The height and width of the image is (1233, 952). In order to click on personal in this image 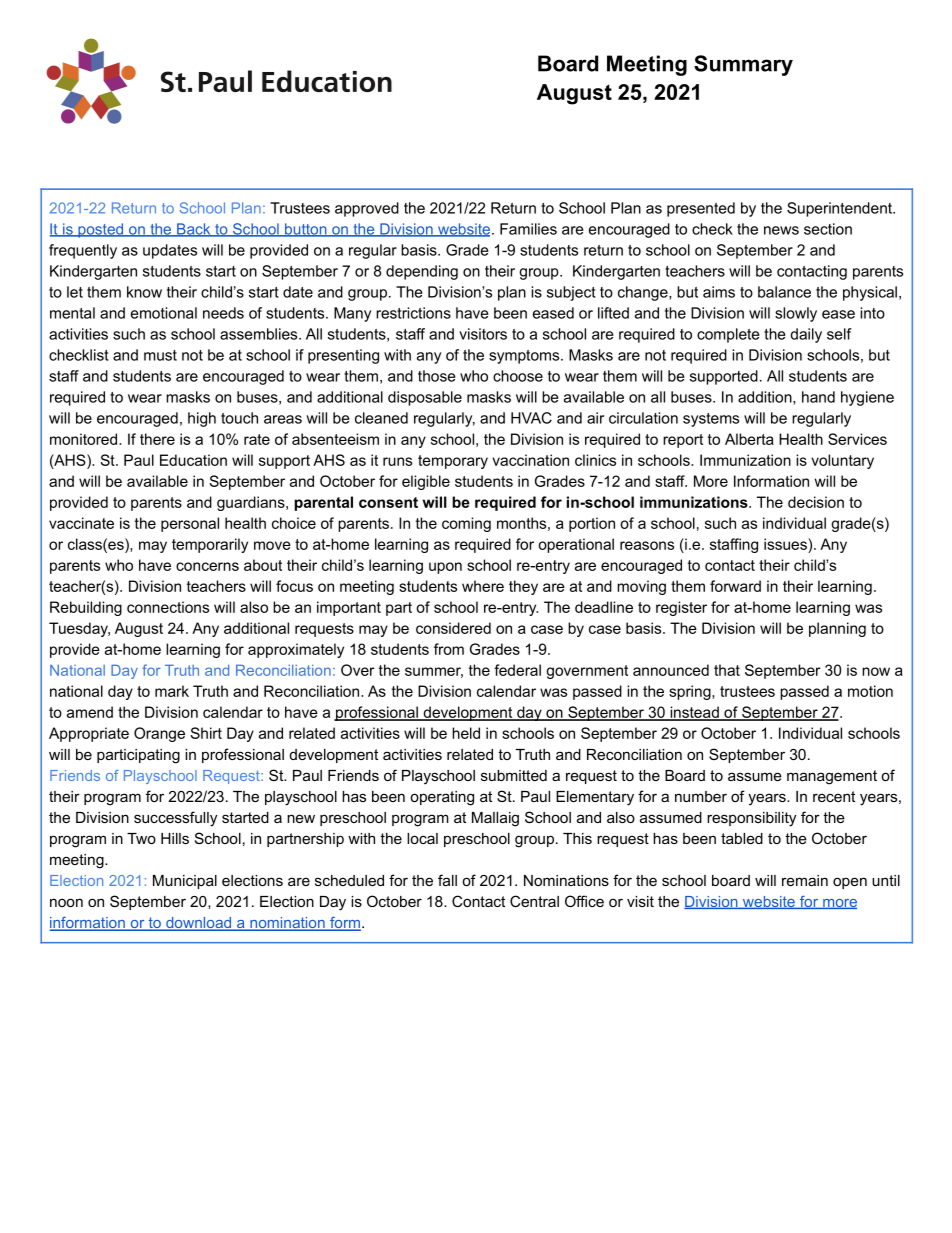, I will do `click(190, 524)`.
